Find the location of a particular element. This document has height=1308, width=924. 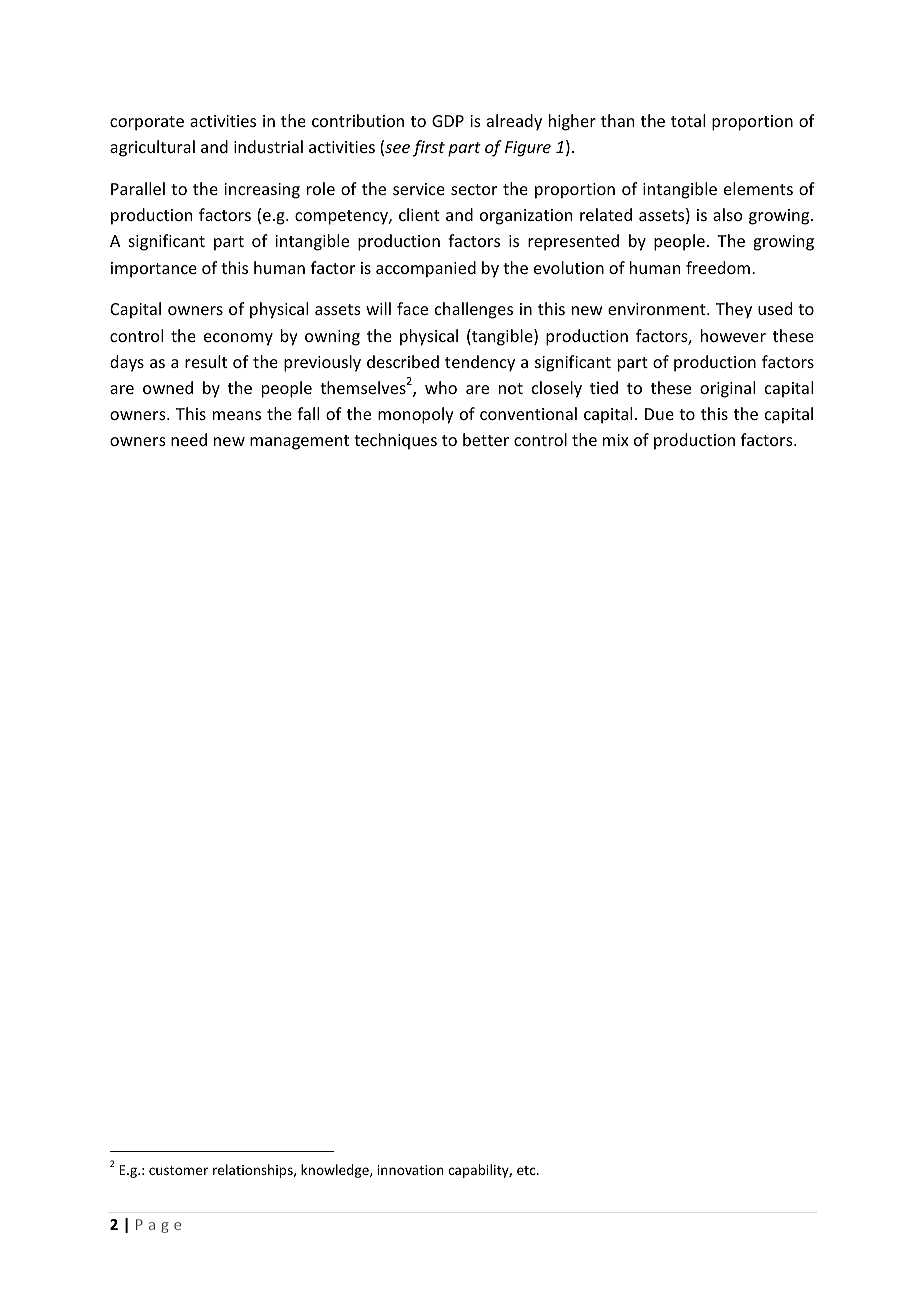

however is located at coordinates (733, 335).
